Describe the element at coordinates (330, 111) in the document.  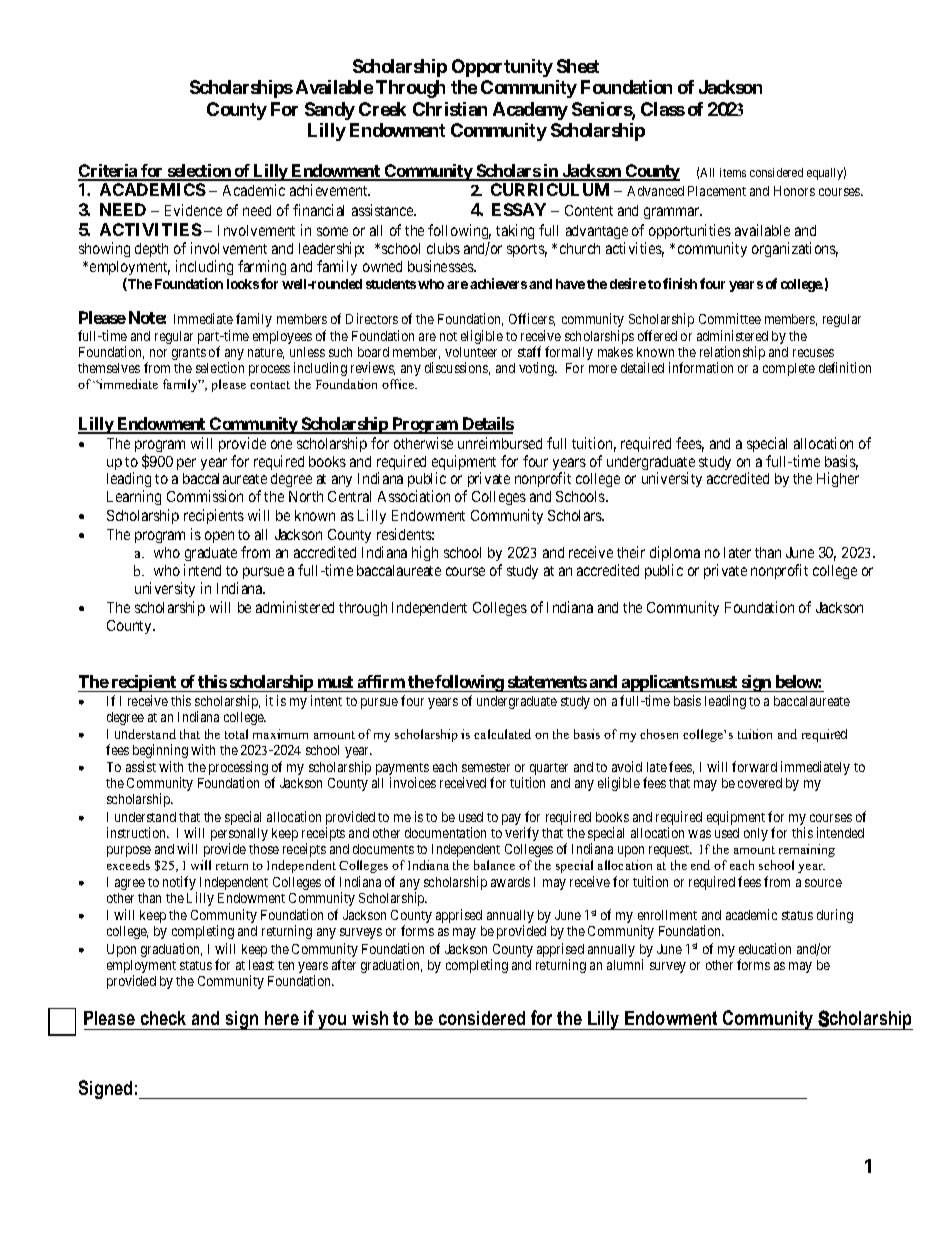
I see `Sandy` at that location.
